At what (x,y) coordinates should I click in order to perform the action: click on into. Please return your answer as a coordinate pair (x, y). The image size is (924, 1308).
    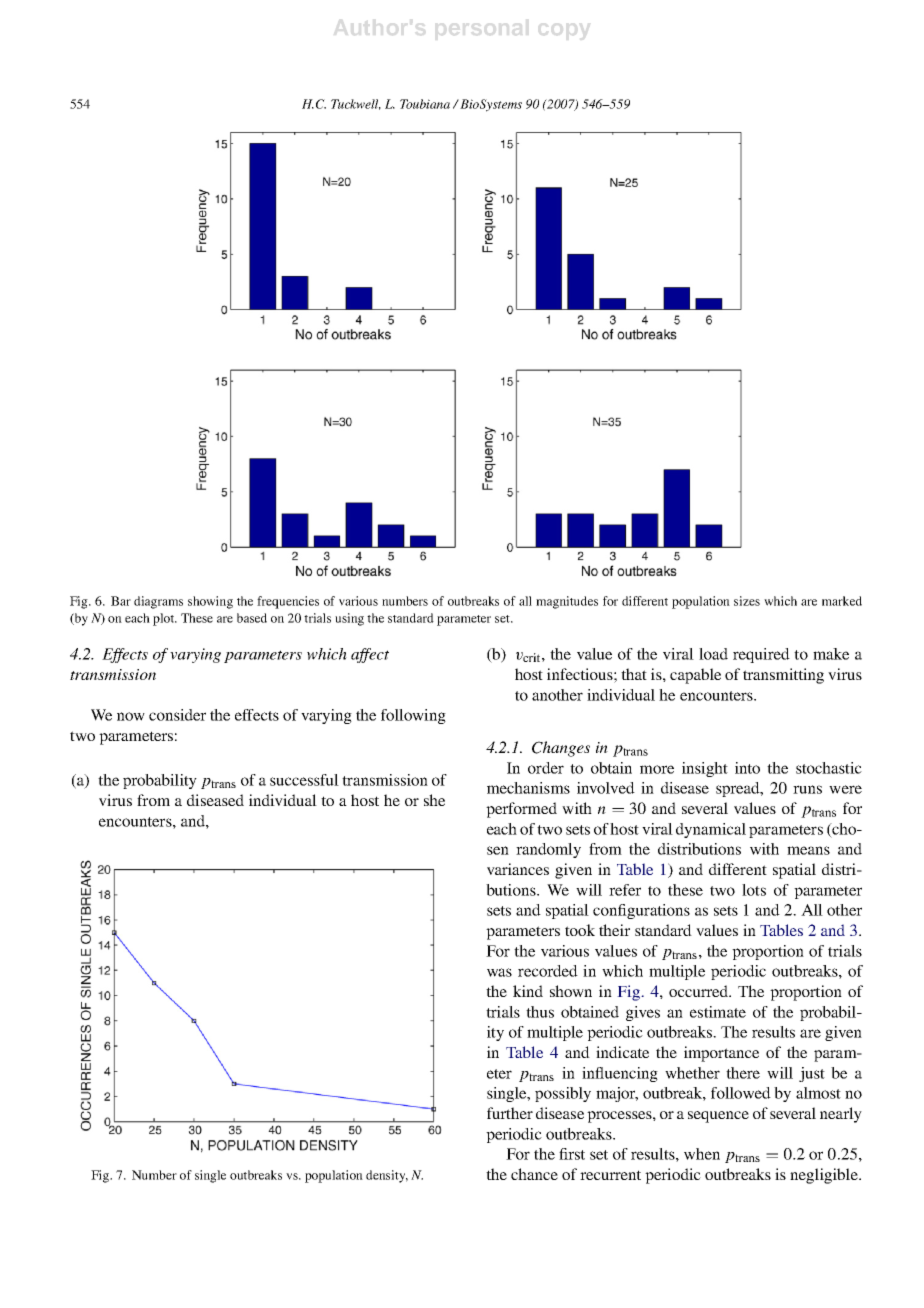
    Looking at the image, I should click on (747, 768).
